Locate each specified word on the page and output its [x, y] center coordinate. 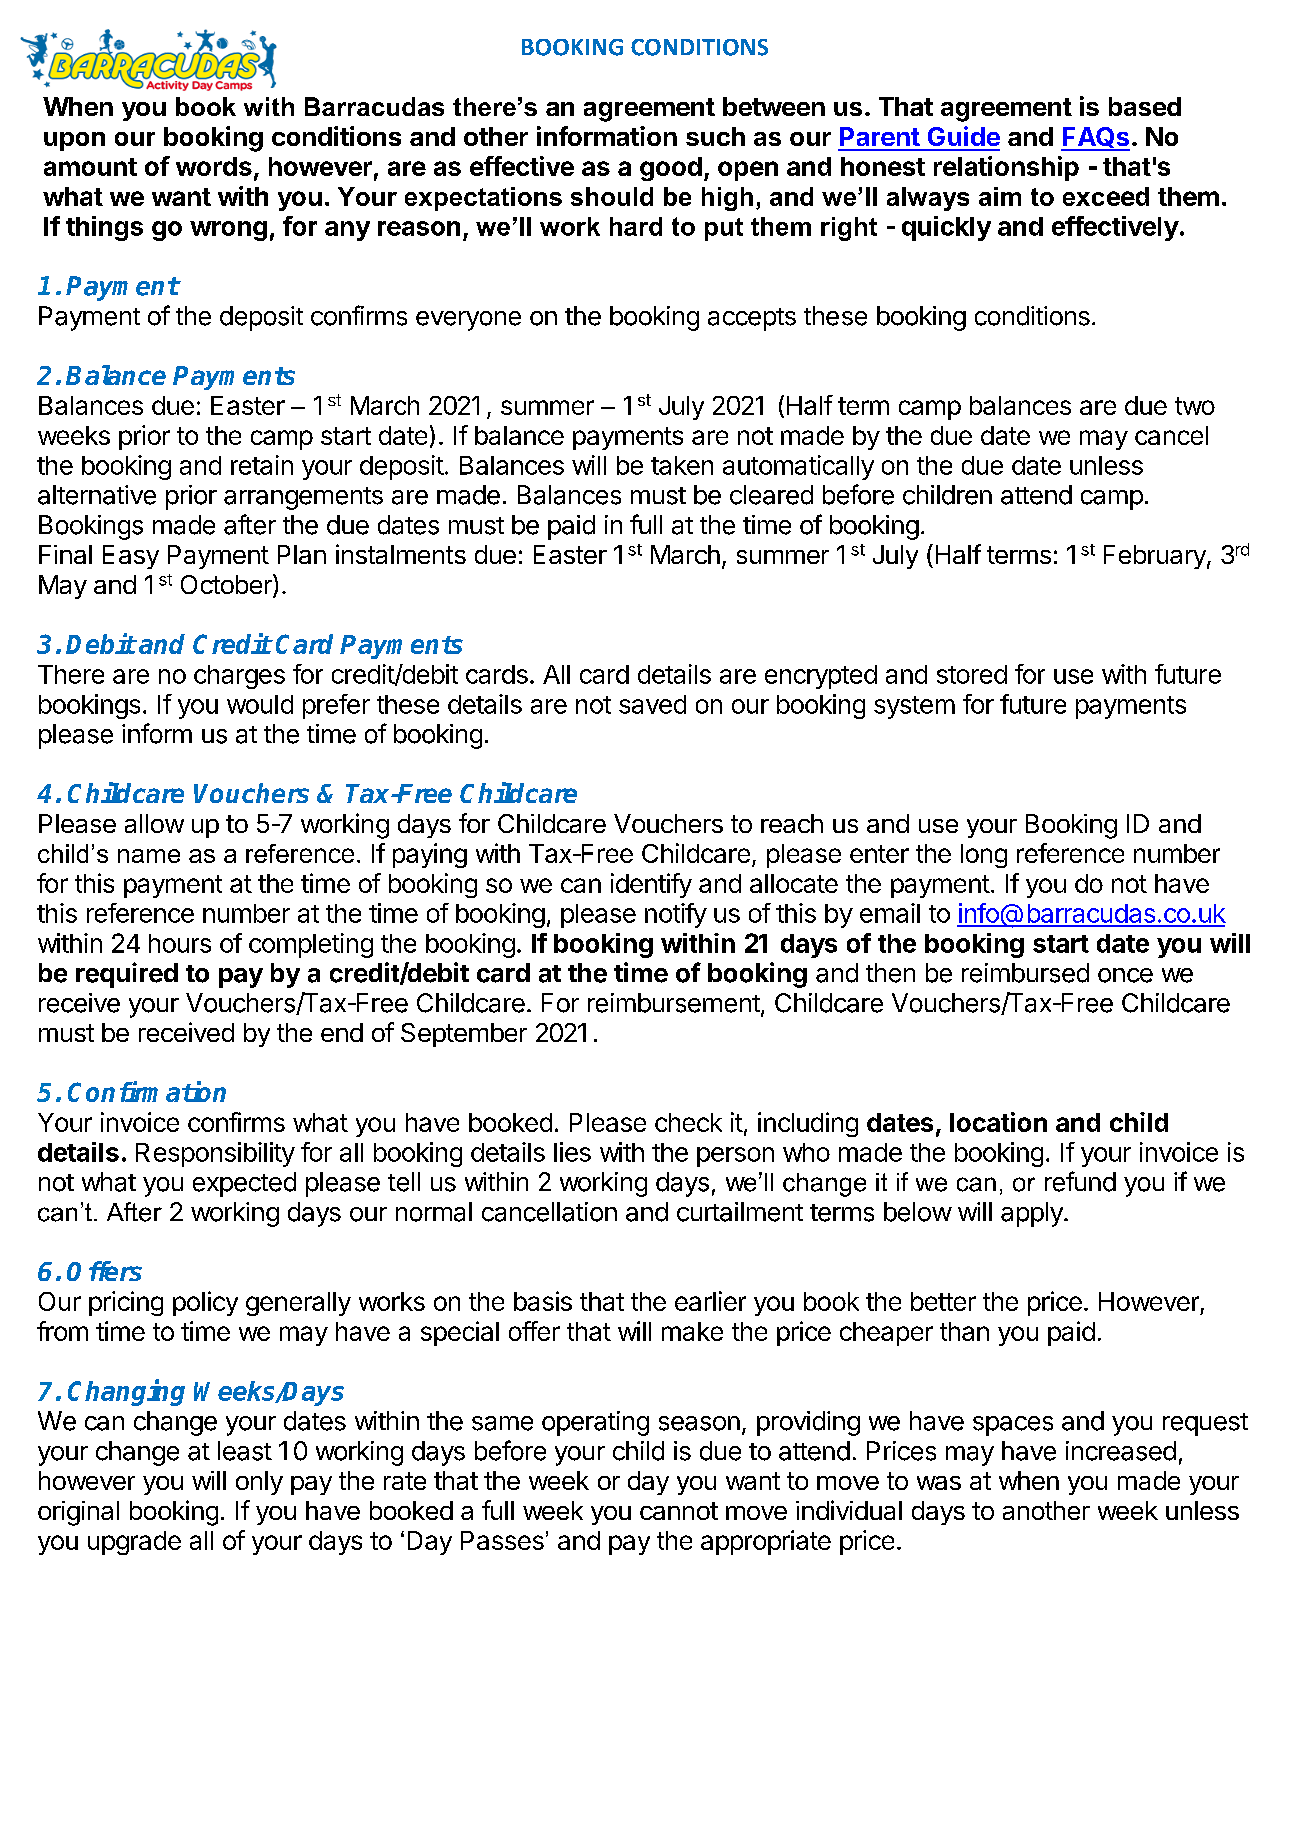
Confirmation [147, 1091]
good [671, 169]
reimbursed [1025, 973]
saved [652, 704]
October [227, 585]
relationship [1006, 168]
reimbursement [674, 1003]
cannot [679, 1511]
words [214, 166]
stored [972, 674]
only [259, 1483]
